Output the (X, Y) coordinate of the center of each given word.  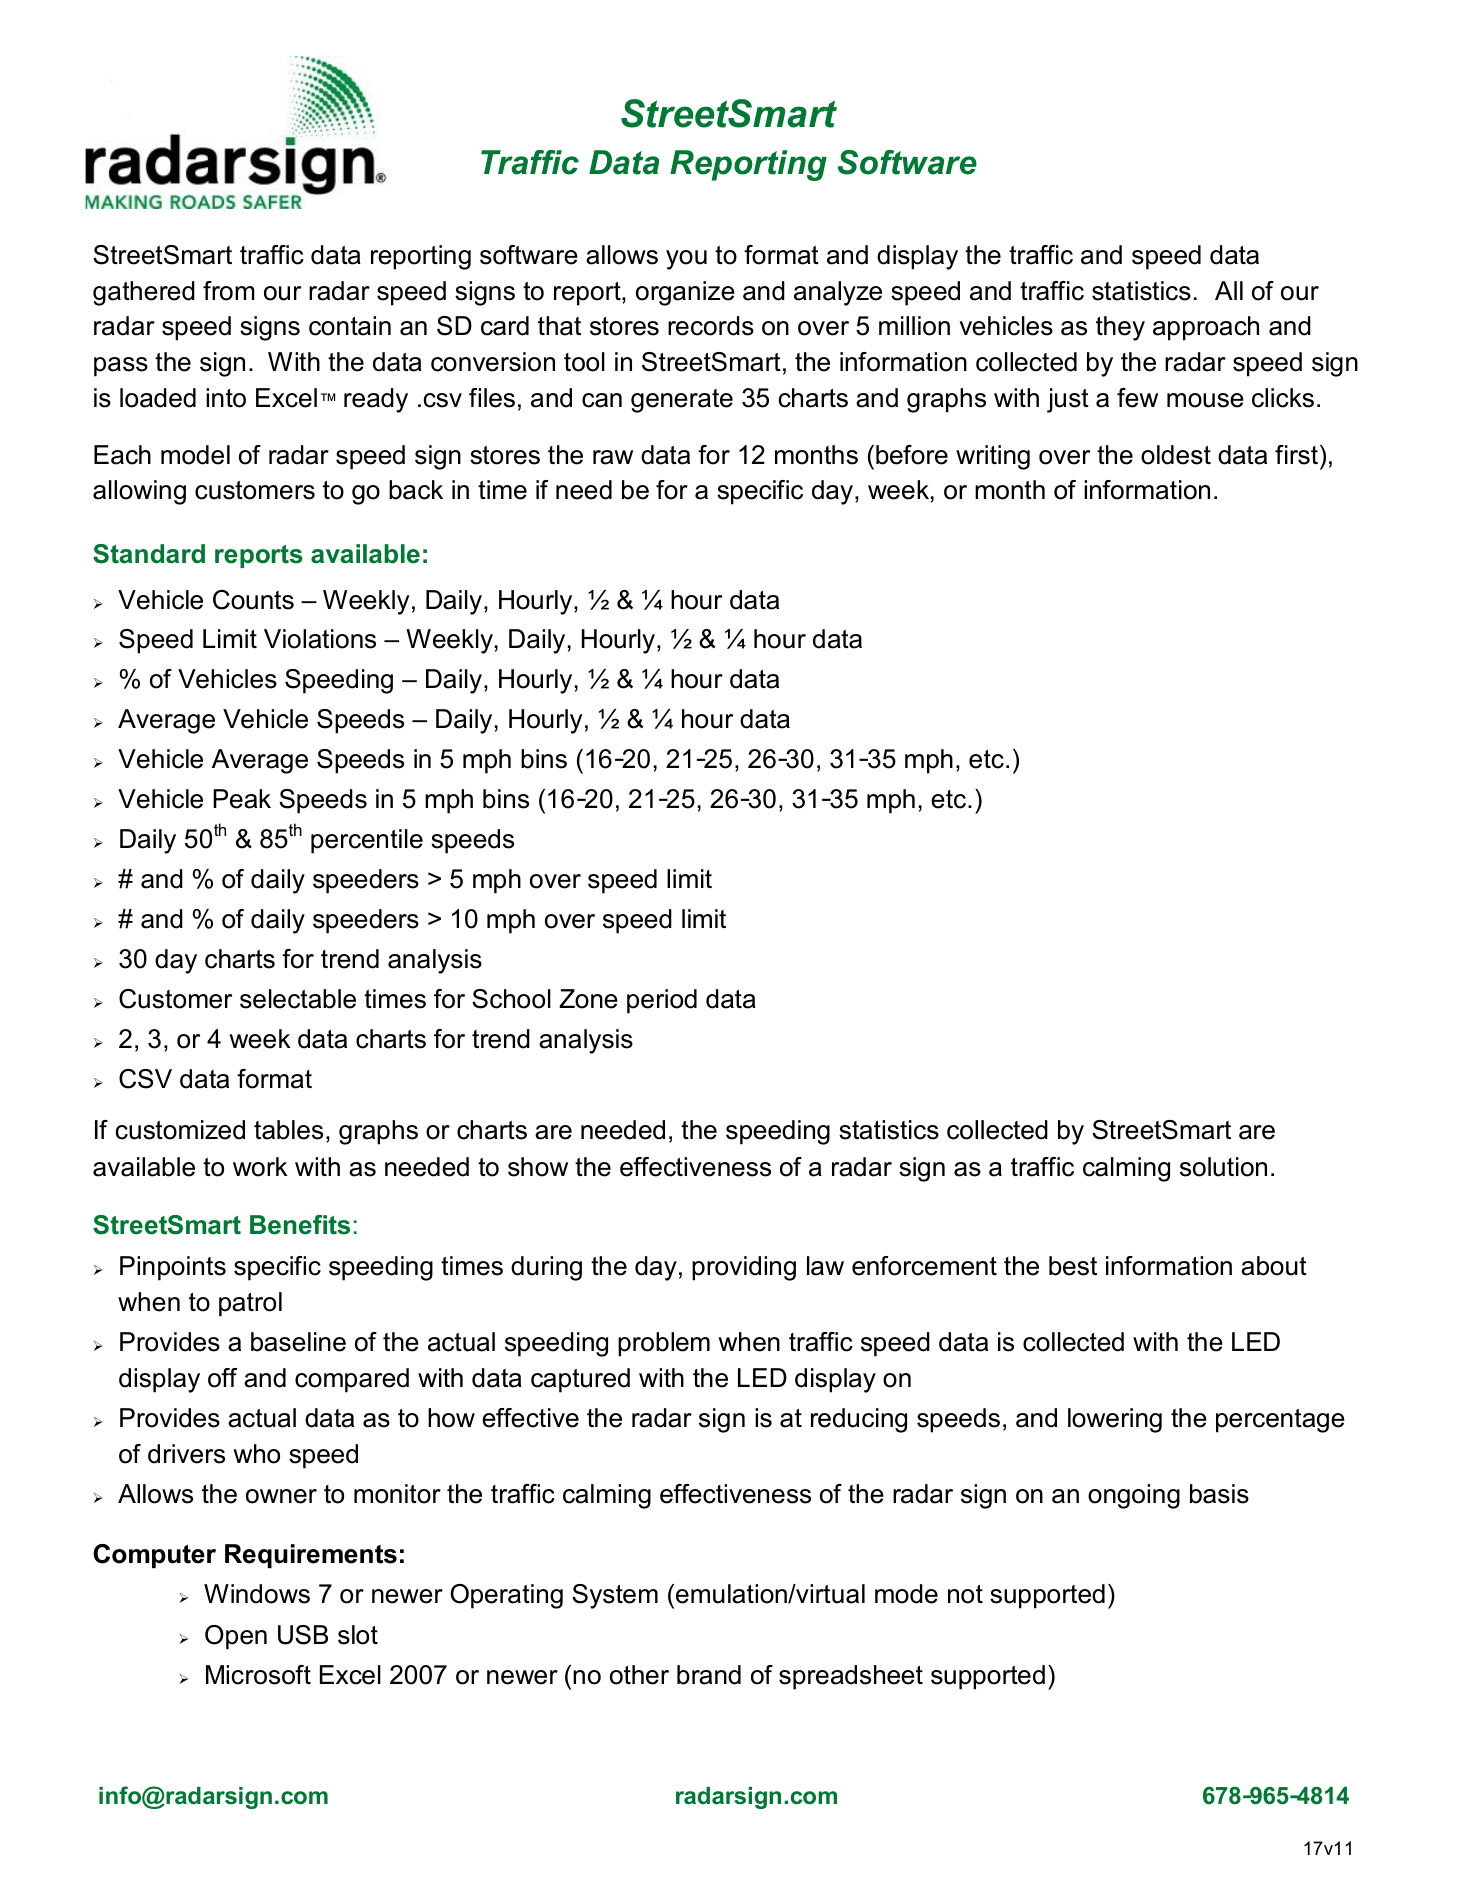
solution (1223, 1167)
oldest (1176, 455)
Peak (242, 799)
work (260, 1167)
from (229, 291)
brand (709, 1675)
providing (744, 1268)
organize (685, 293)
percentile (367, 841)
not (965, 1594)
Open (236, 1637)
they (1120, 328)
